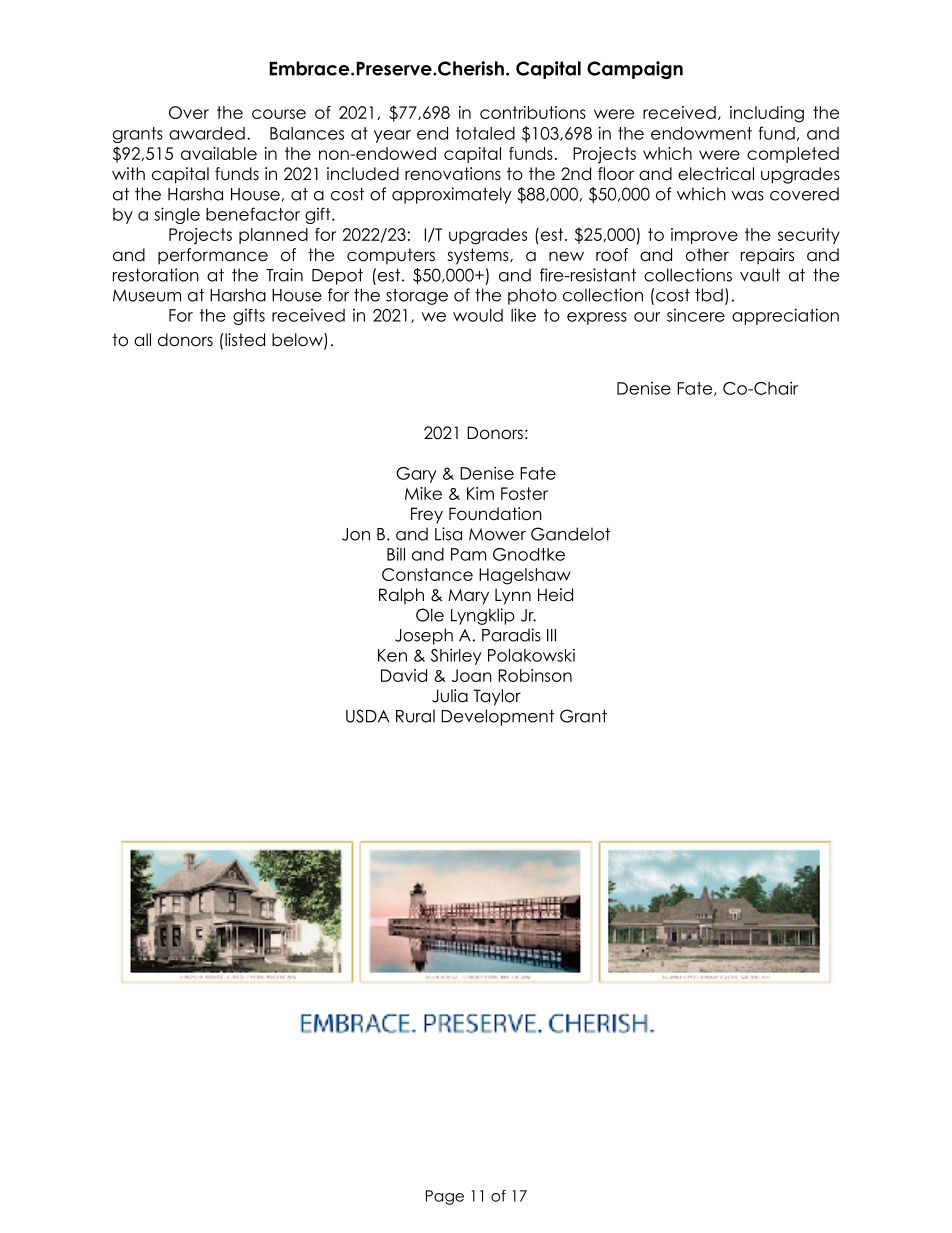 The image size is (952, 1233). Describe the element at coordinates (456, 656) in the screenshot. I see `Shirley` at that location.
